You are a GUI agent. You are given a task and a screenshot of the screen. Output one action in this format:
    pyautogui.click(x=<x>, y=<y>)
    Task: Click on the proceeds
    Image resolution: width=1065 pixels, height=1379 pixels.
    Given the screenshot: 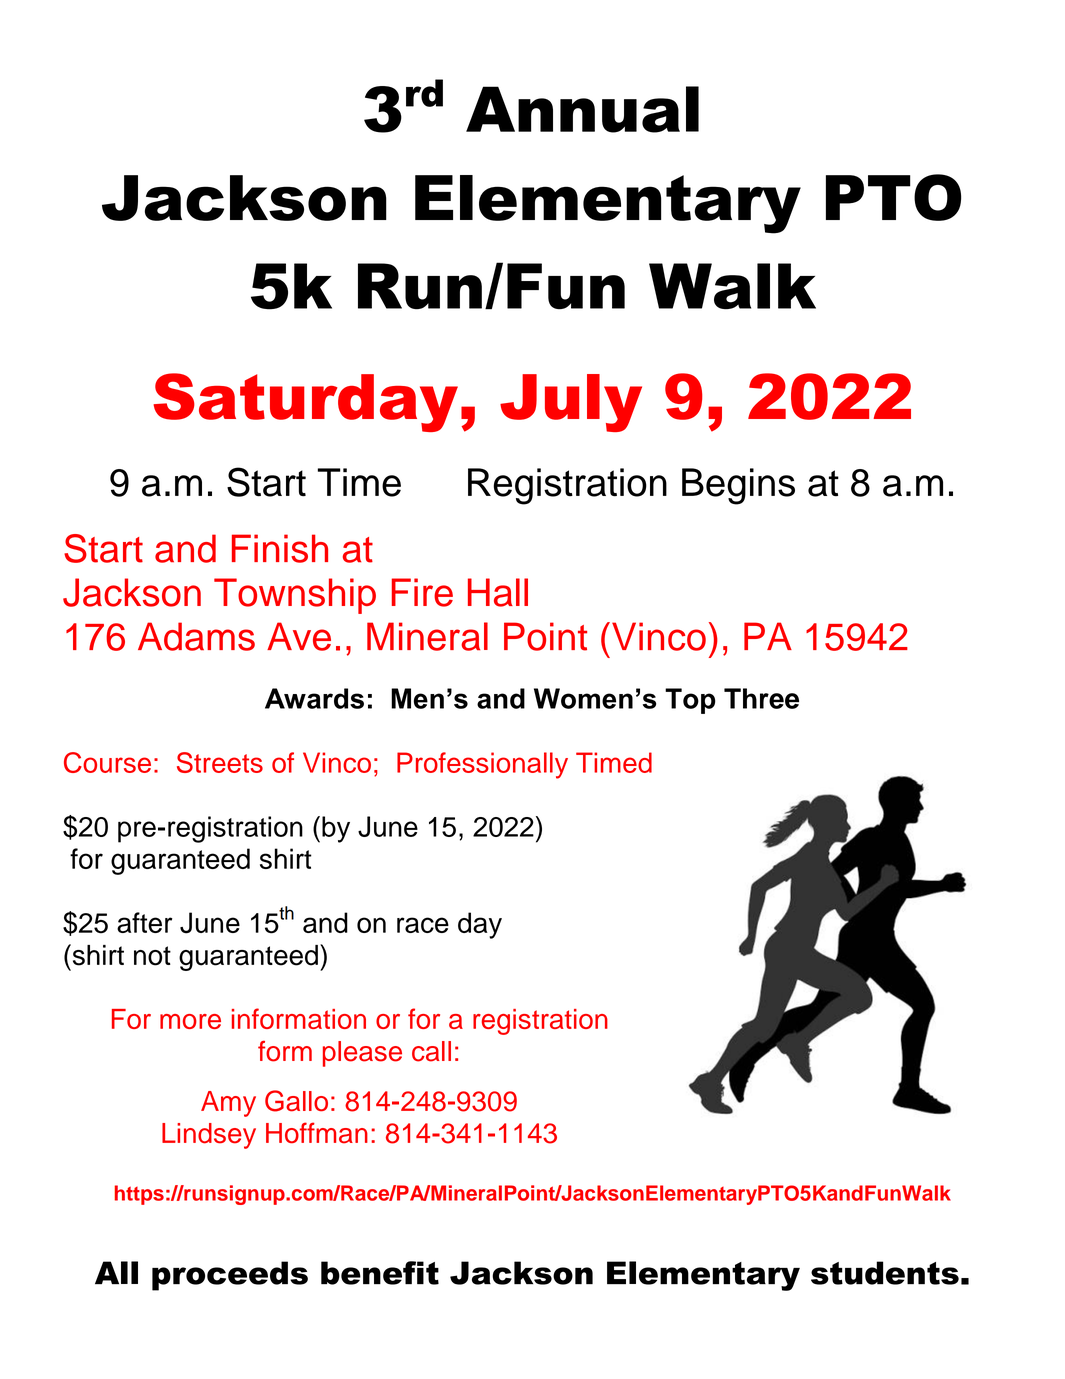 What is the action you would take?
    pyautogui.click(x=230, y=1276)
